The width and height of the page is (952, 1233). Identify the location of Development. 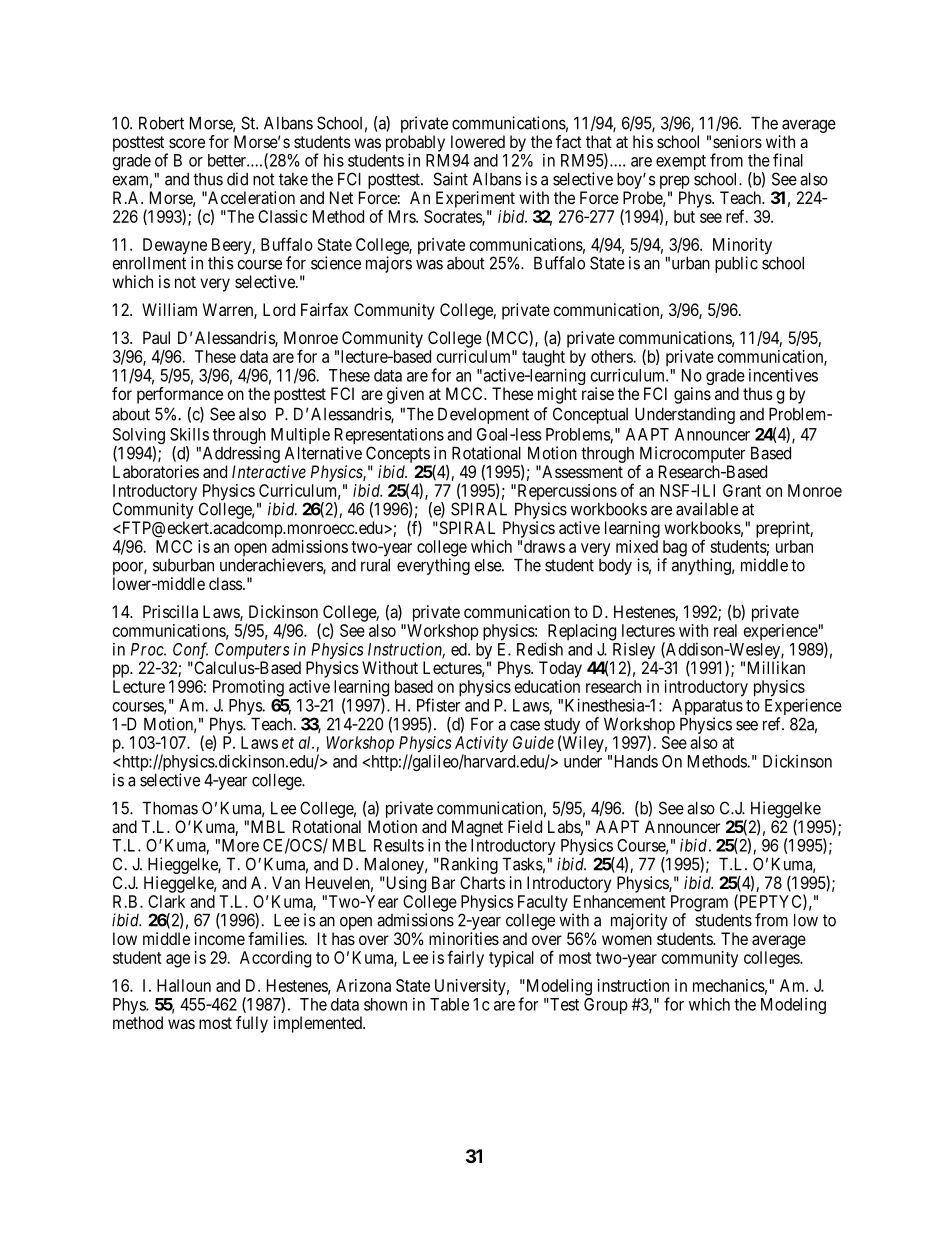
(483, 415).
